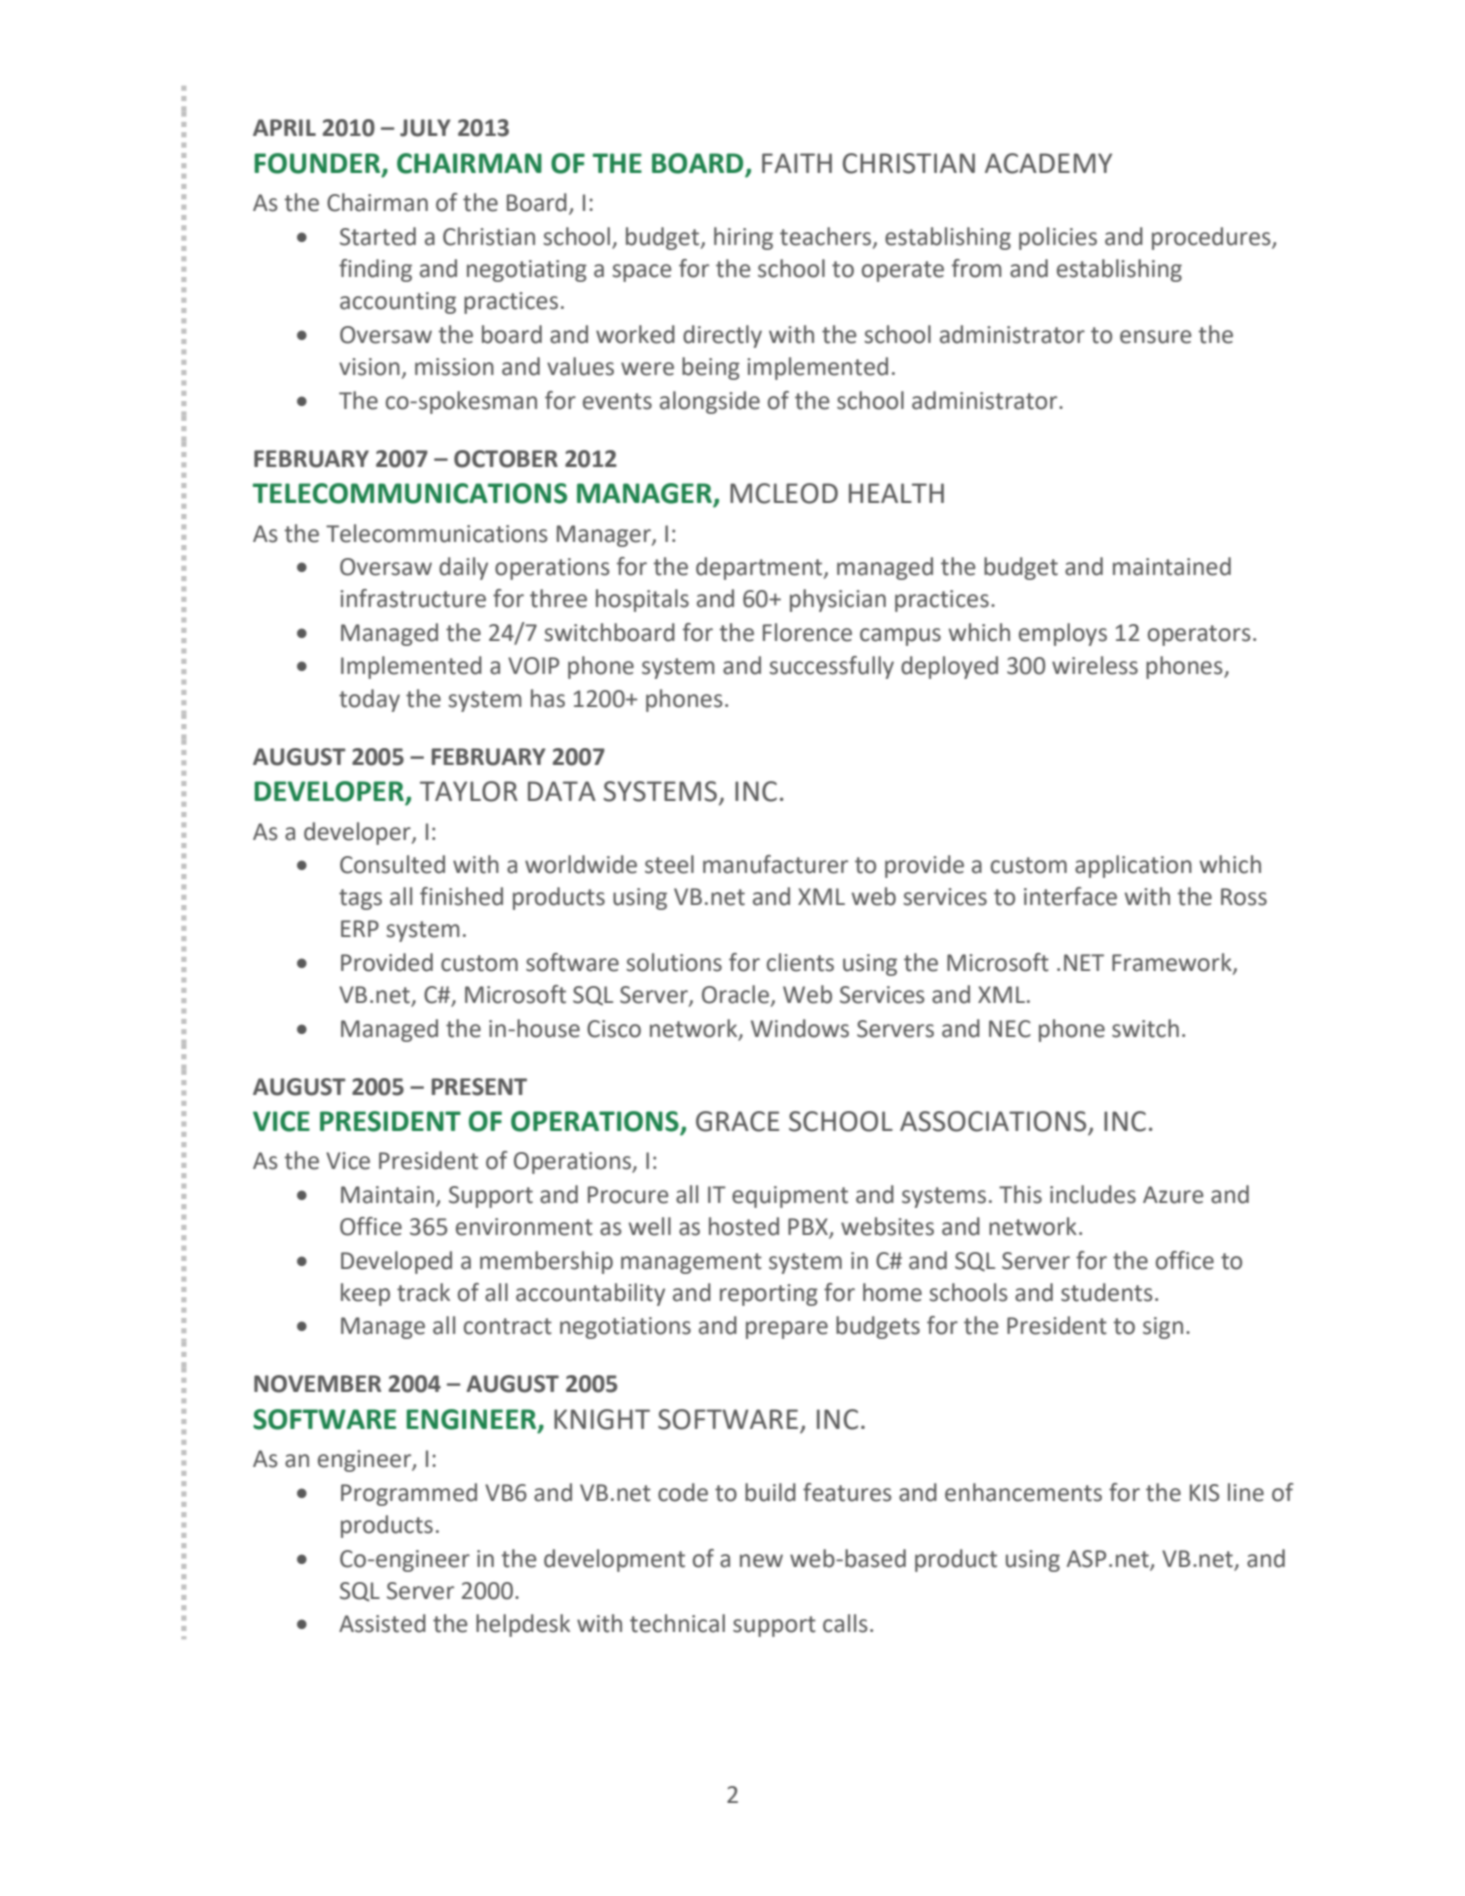 The width and height of the image is (1465, 1896). Describe the element at coordinates (396, 1262) in the image. I see `Developed` at that location.
